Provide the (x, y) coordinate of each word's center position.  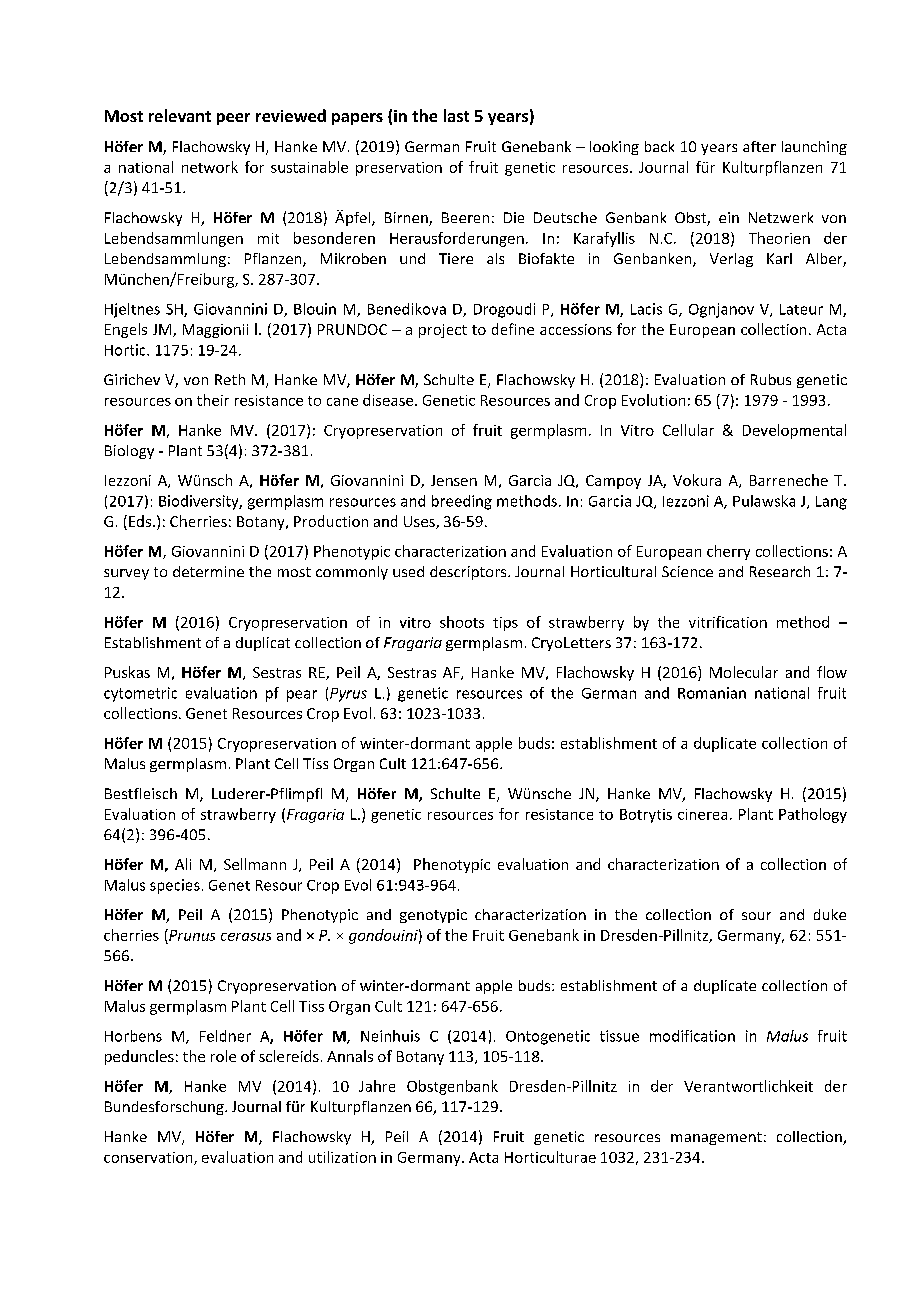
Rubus (771, 379)
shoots (462, 622)
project (443, 331)
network (210, 167)
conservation (149, 1158)
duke (830, 914)
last (456, 115)
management (716, 1138)
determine (208, 571)
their (213, 400)
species (175, 886)
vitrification (728, 622)
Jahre (377, 1086)
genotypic (433, 916)
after (759, 146)
